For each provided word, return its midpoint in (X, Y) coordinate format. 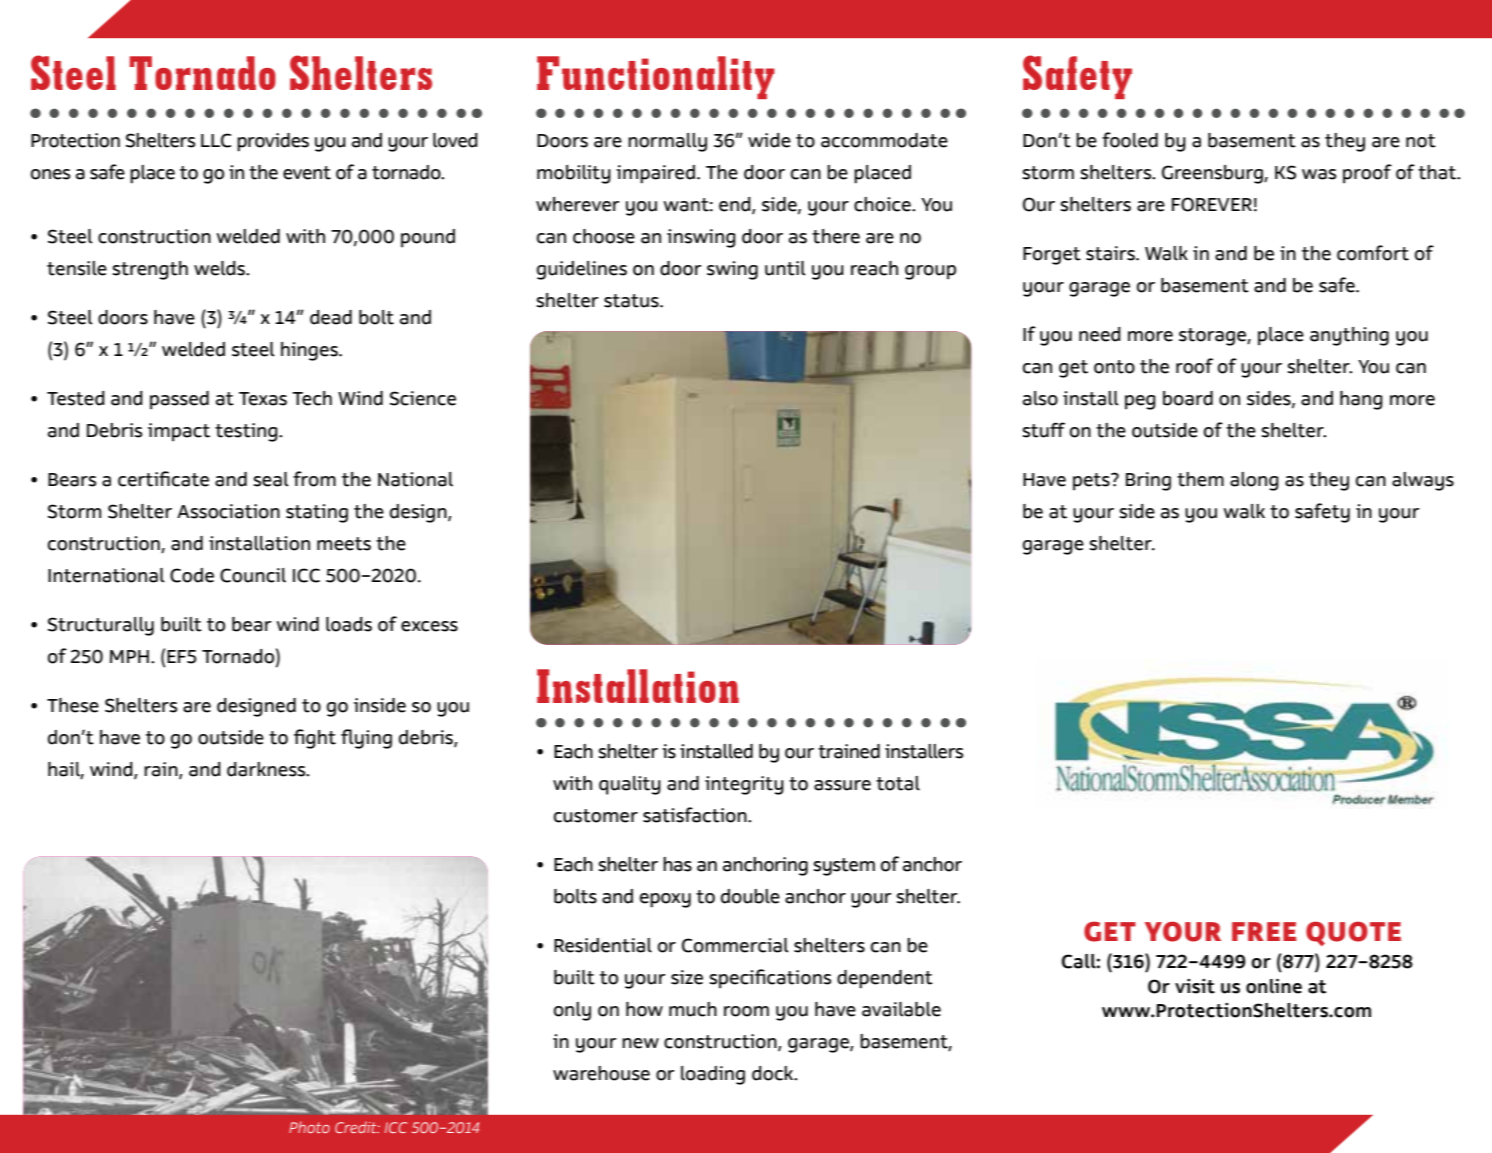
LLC (216, 140)
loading (713, 1075)
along (1254, 481)
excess (429, 626)
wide (769, 140)
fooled (1130, 140)
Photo (309, 1127)
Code (192, 575)
